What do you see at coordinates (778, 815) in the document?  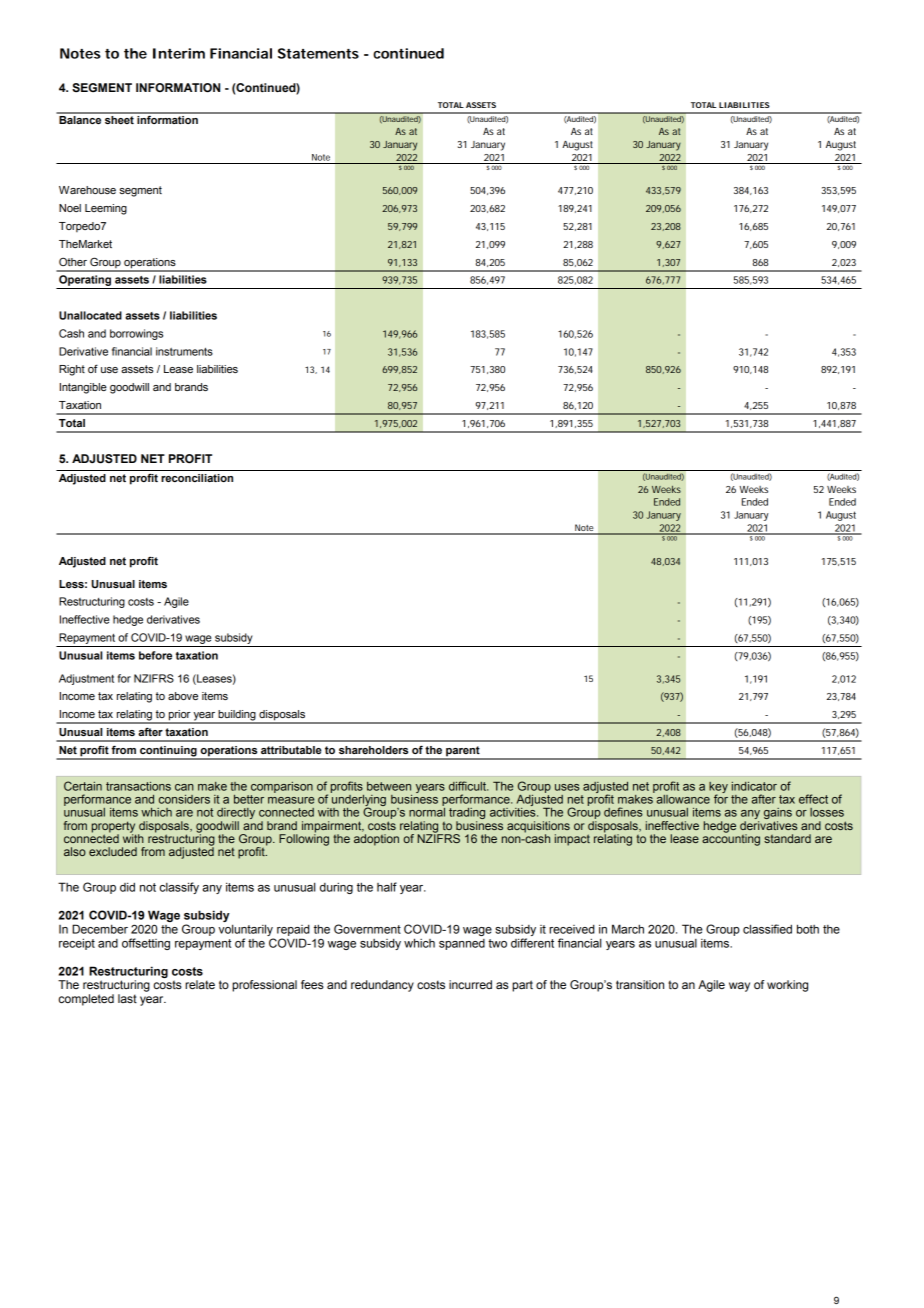 I see `gains` at bounding box center [778, 815].
